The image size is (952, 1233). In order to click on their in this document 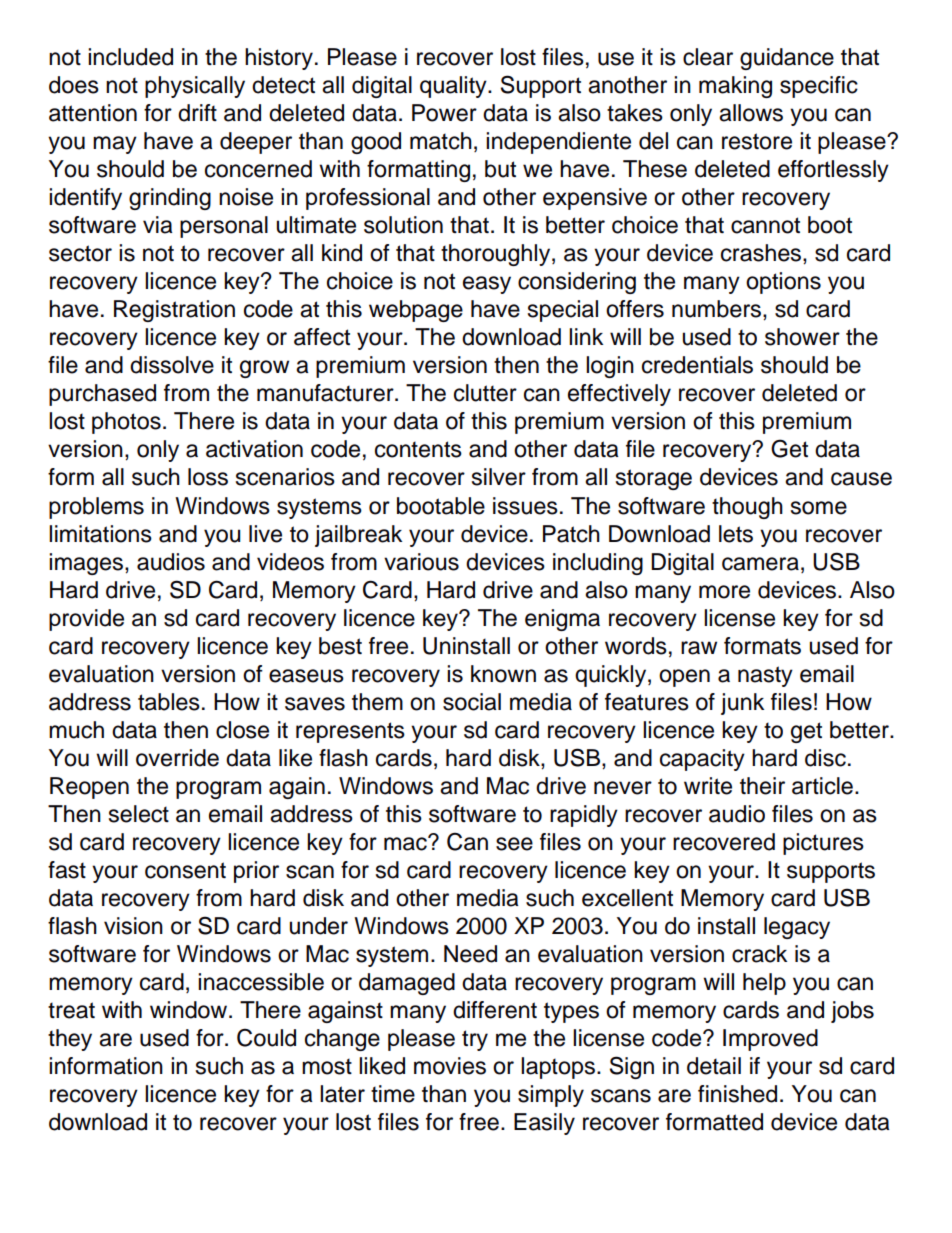, I will do `click(762, 786)`.
